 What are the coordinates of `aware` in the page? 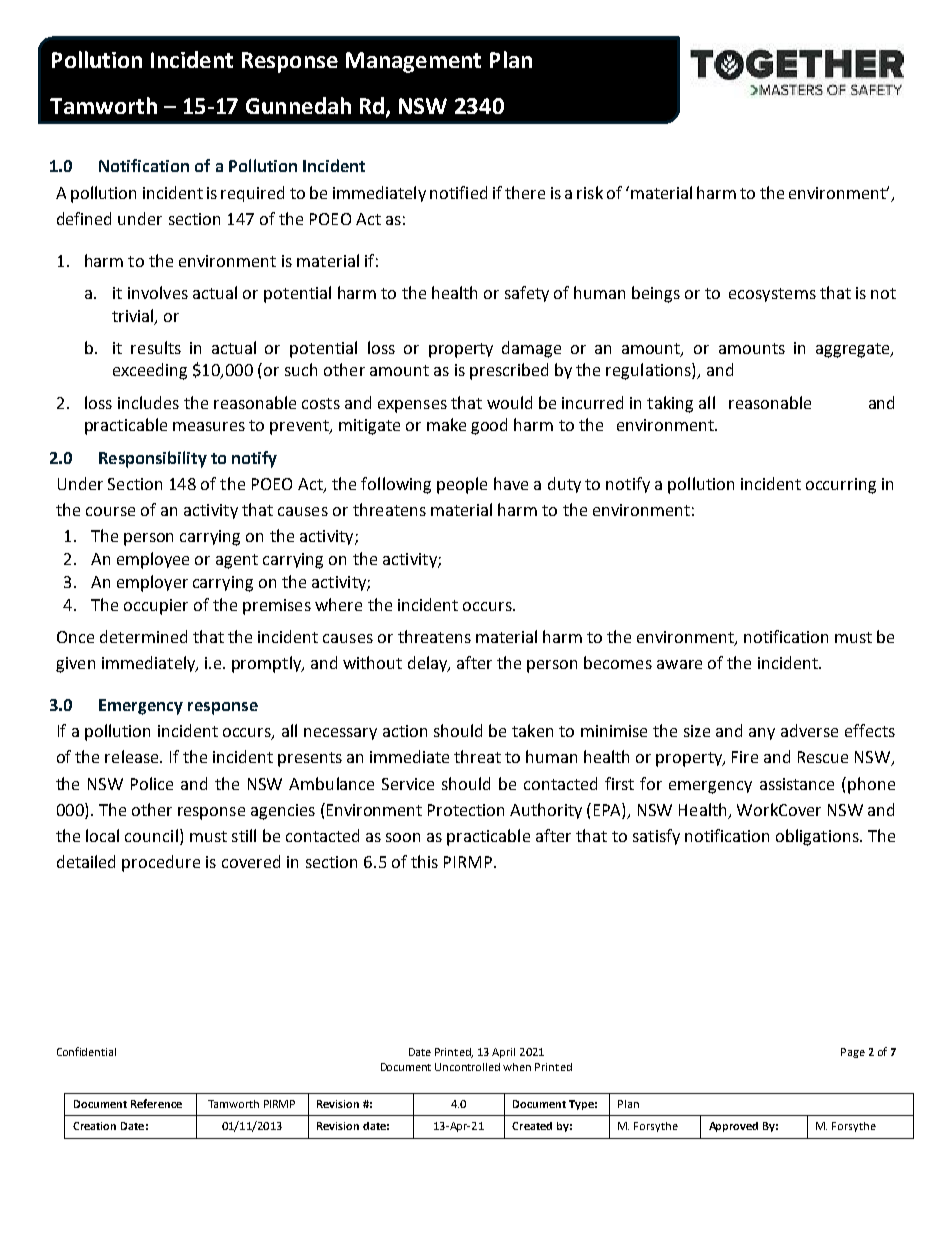 It's located at (679, 664).
